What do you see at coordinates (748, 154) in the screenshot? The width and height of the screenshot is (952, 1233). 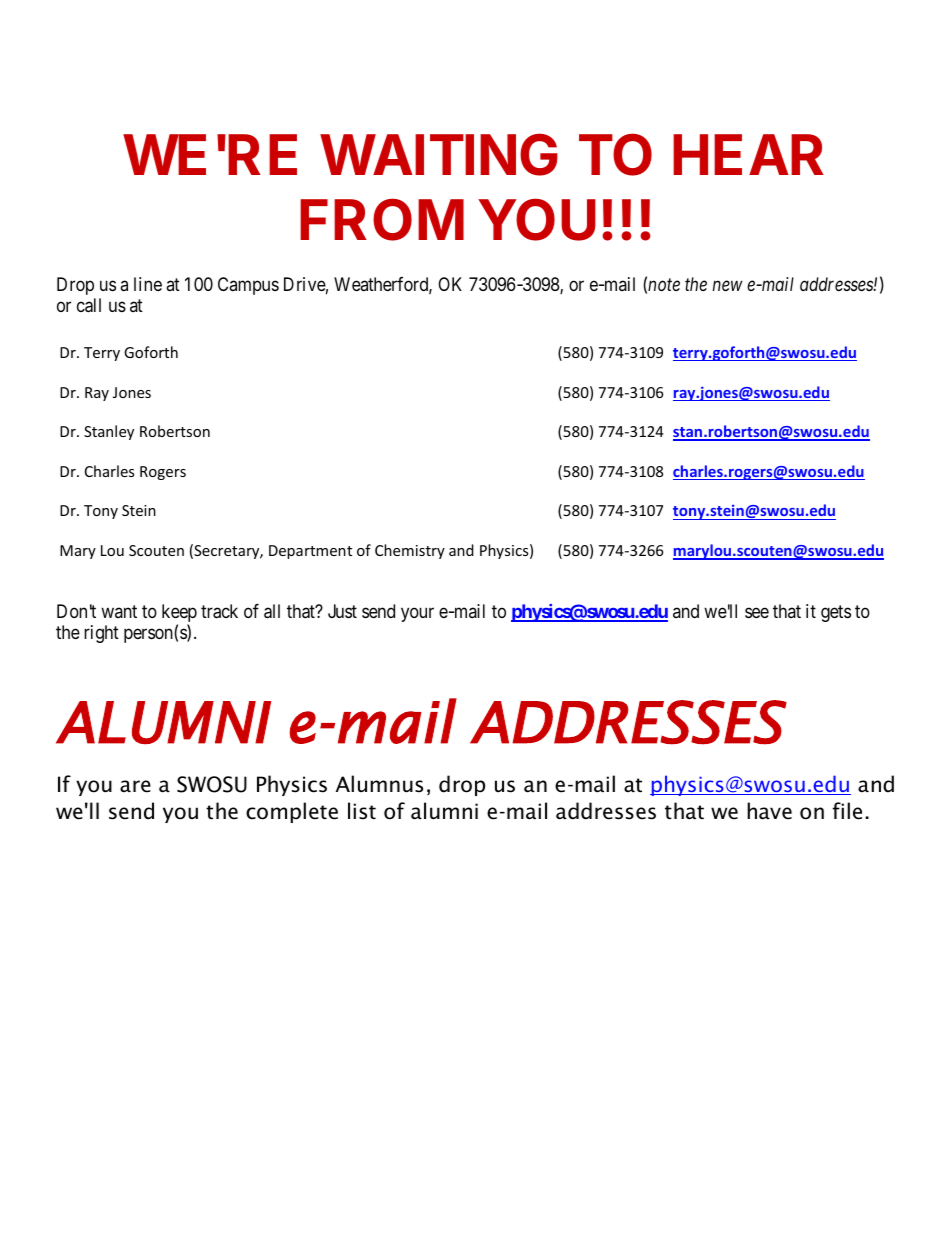 I see `HEAR` at bounding box center [748, 154].
